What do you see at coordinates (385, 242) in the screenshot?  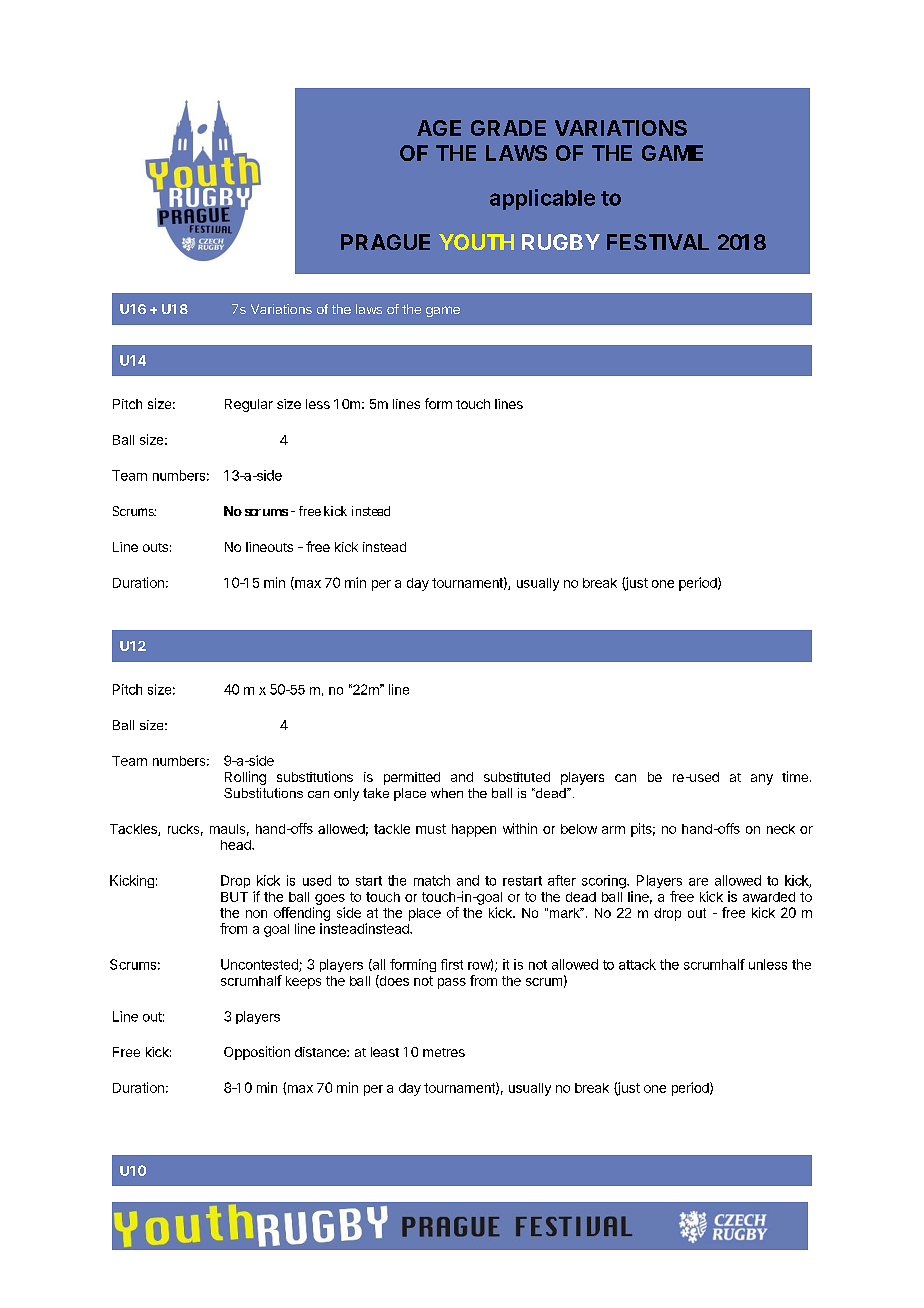 I see `PRAGUE` at bounding box center [385, 242].
